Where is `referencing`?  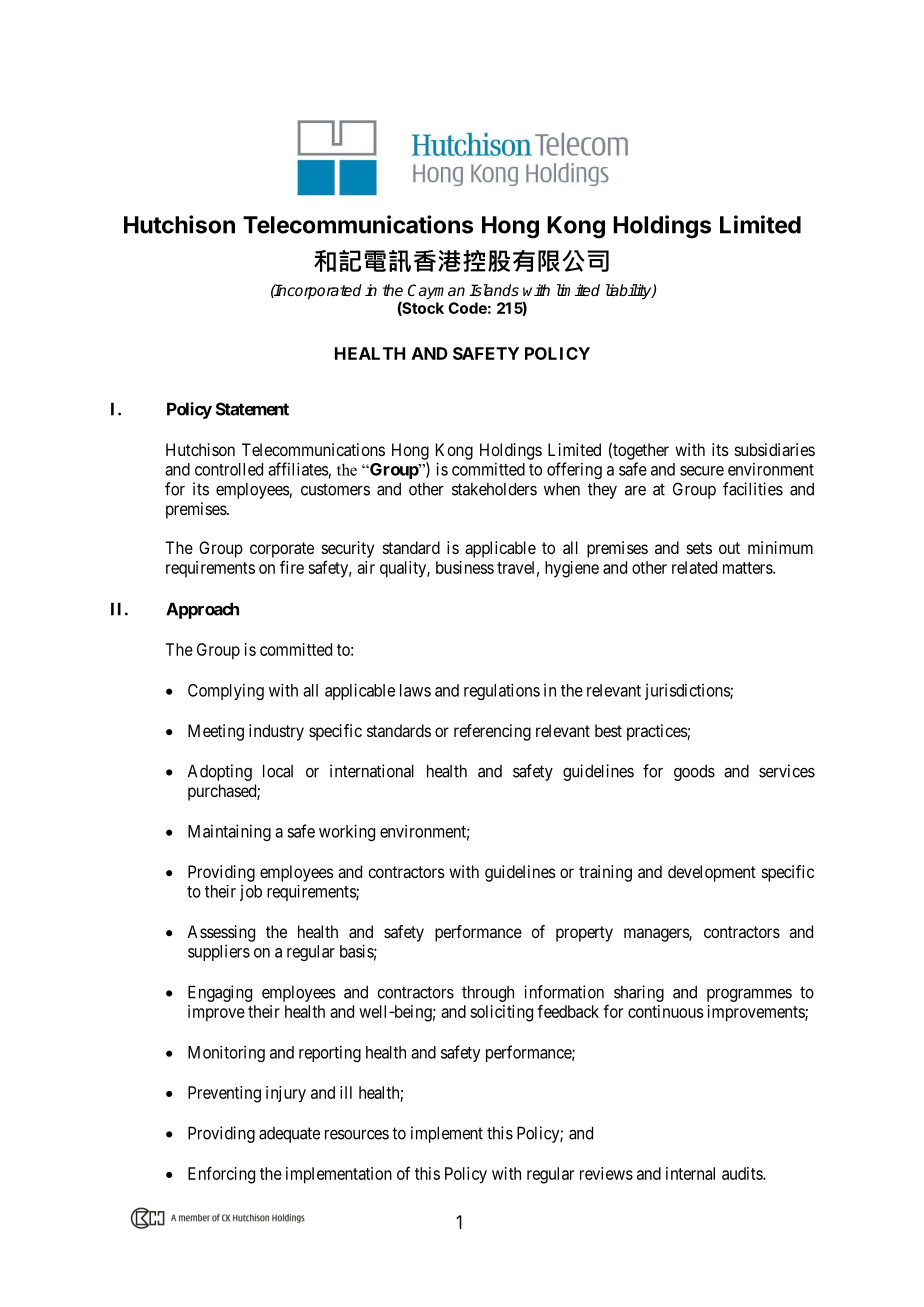 referencing is located at coordinates (492, 732).
